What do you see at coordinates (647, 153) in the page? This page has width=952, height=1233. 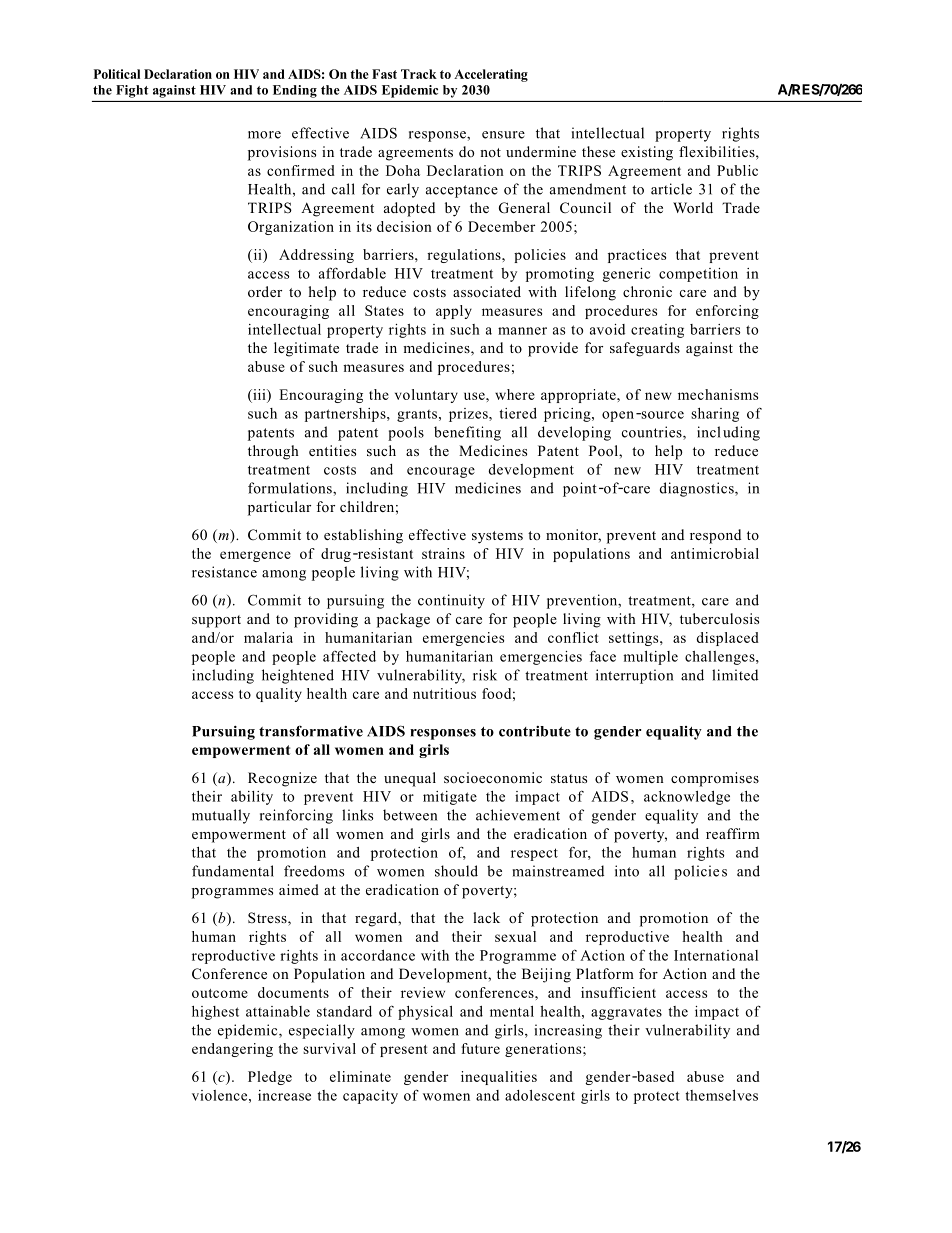 I see `existing` at bounding box center [647, 153].
